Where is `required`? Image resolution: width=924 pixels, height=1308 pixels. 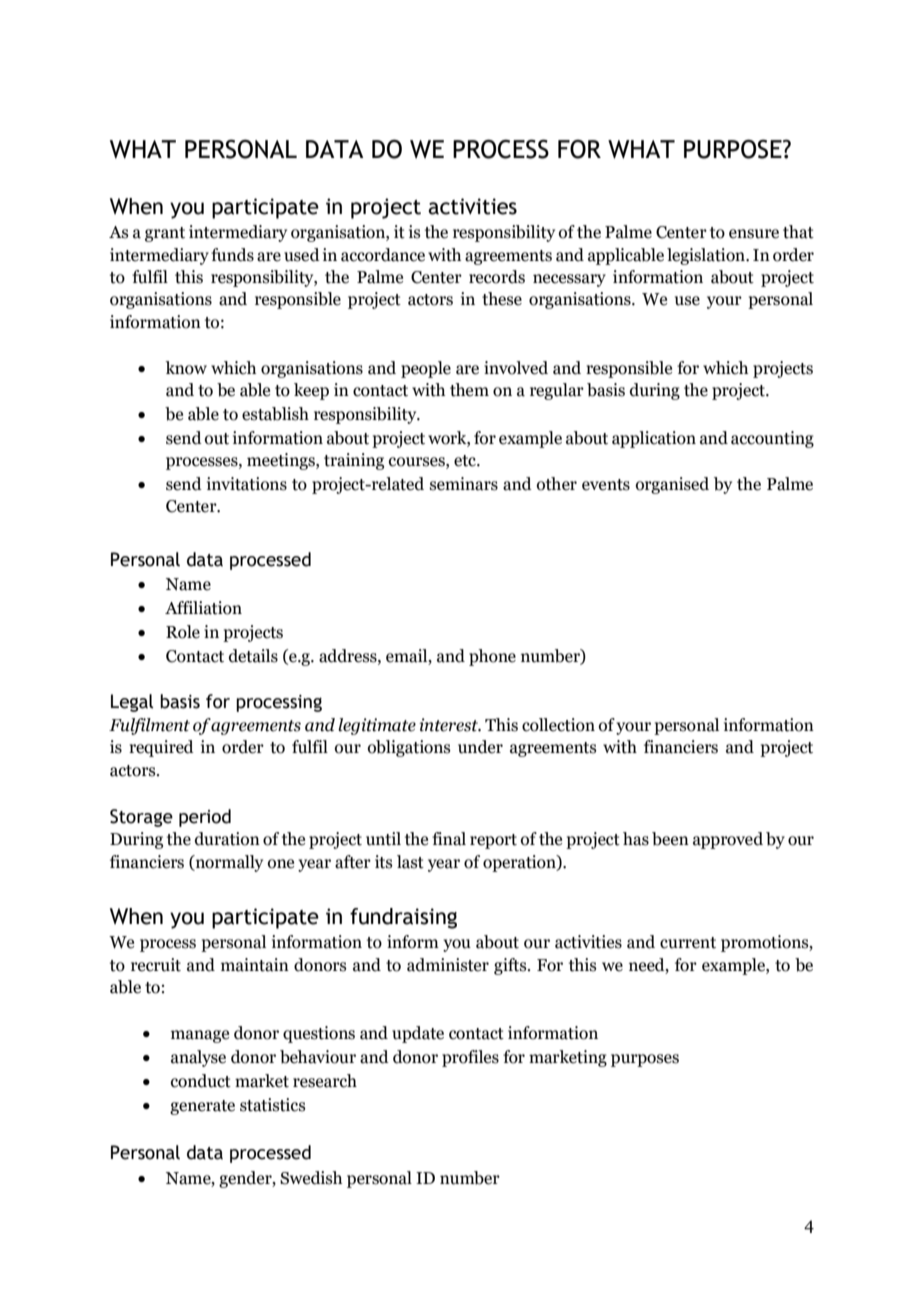 required is located at coordinates (161, 748).
